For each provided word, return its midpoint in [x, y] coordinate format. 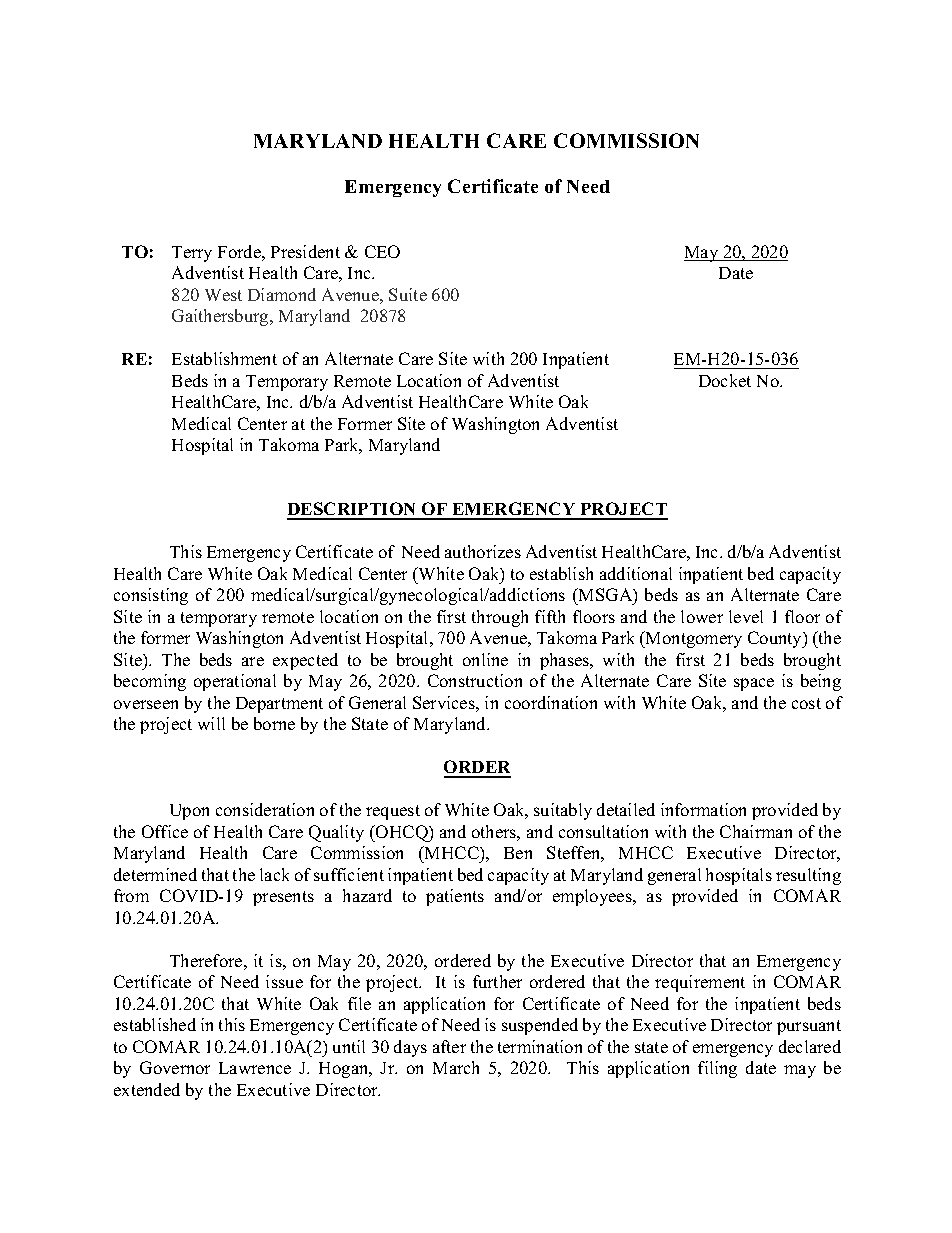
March [456, 1067]
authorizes [483, 551]
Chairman [756, 831]
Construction [475, 680]
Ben [518, 853]
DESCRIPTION [353, 510]
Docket [725, 380]
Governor [175, 1067]
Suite [408, 294]
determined [155, 874]
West [223, 295]
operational [235, 682]
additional [636, 573]
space [754, 684]
